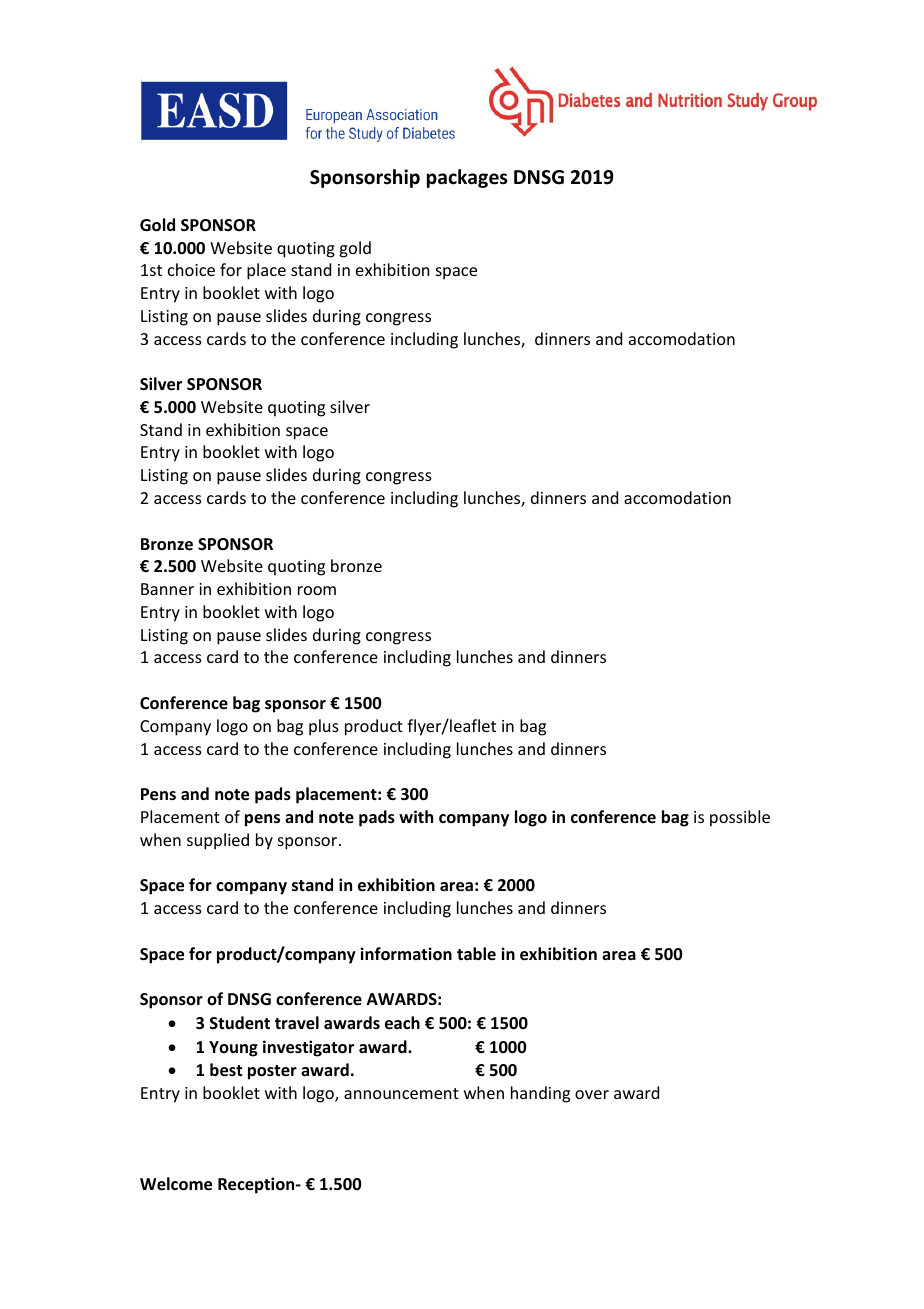 This screenshot has height=1309, width=924. I want to click on Student, so click(240, 1023).
